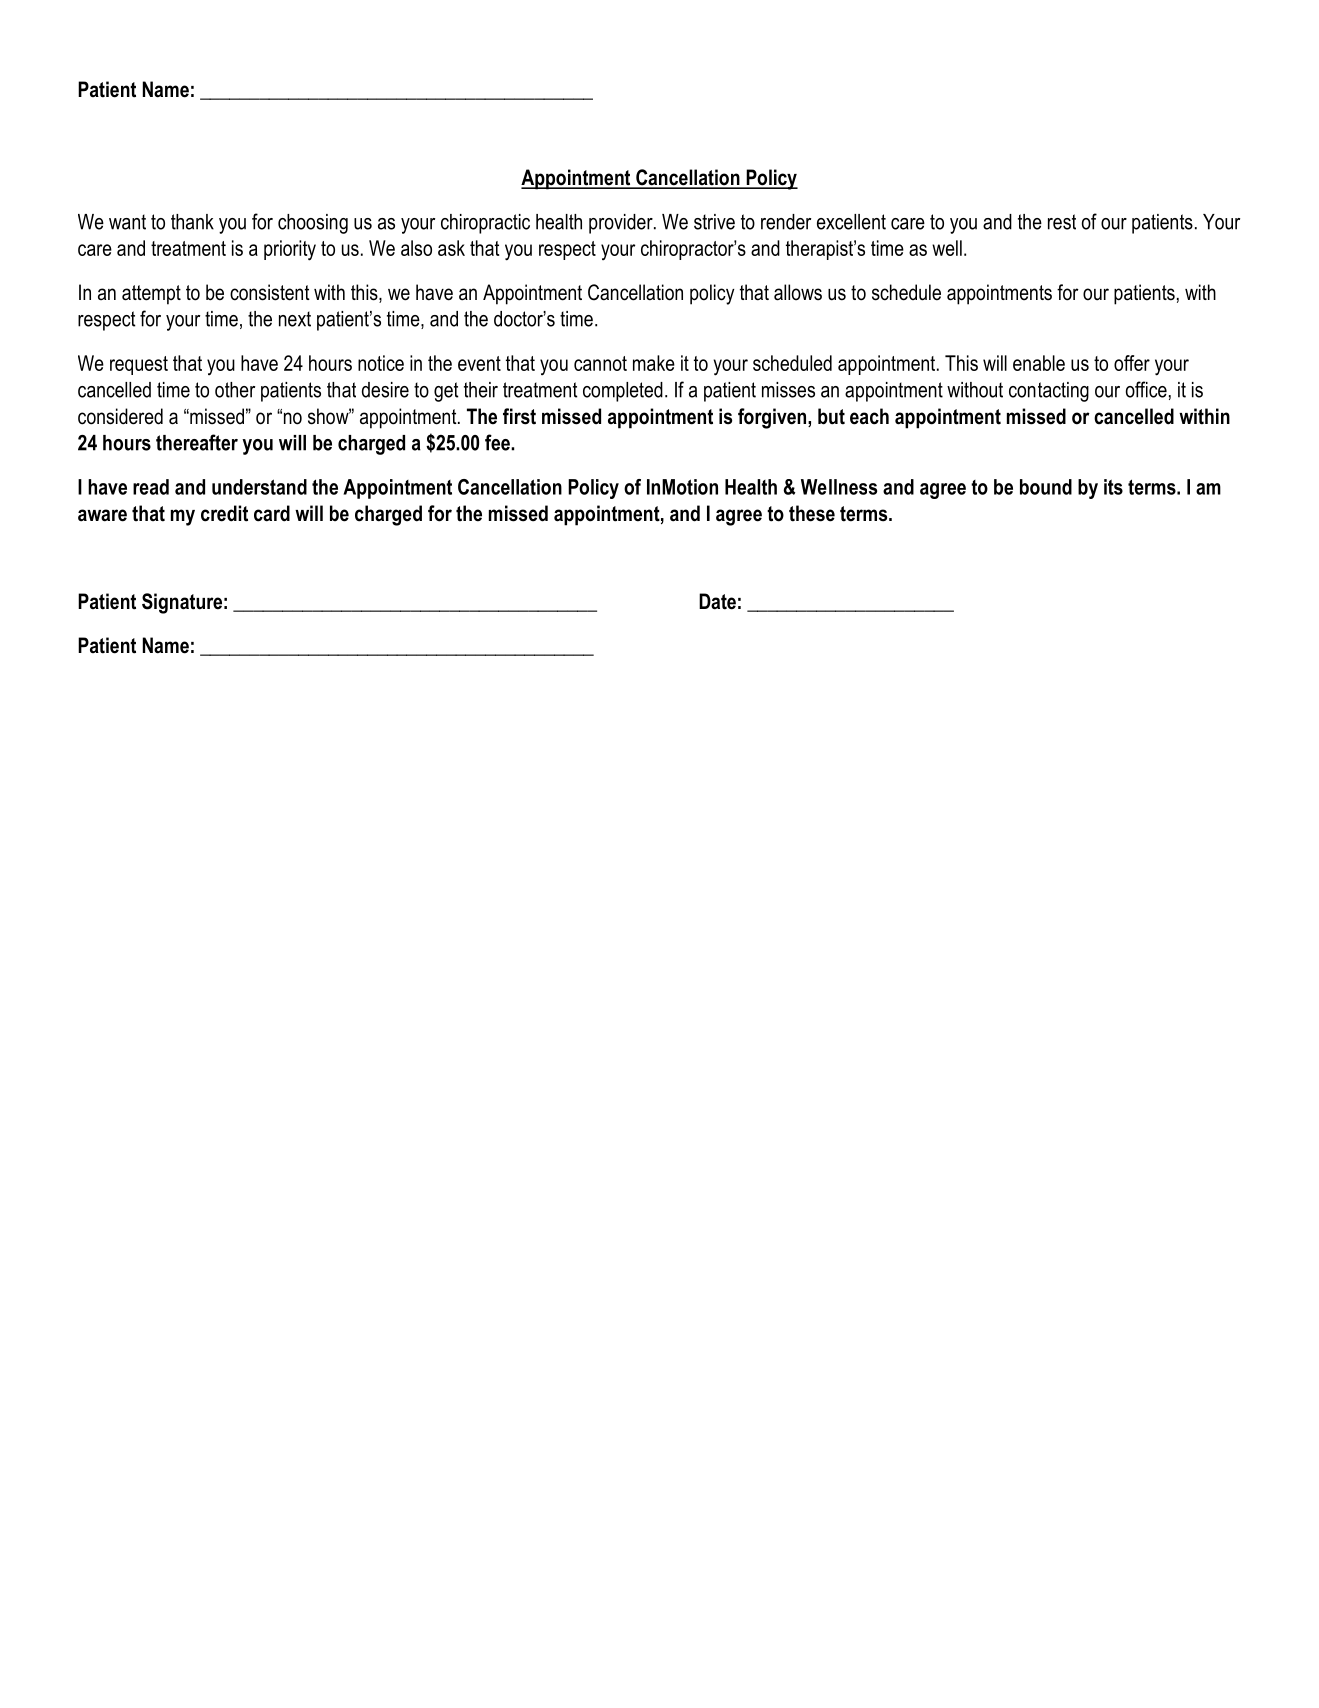 The height and width of the screenshot is (1708, 1319). What do you see at coordinates (224, 513) in the screenshot?
I see `credit` at bounding box center [224, 513].
